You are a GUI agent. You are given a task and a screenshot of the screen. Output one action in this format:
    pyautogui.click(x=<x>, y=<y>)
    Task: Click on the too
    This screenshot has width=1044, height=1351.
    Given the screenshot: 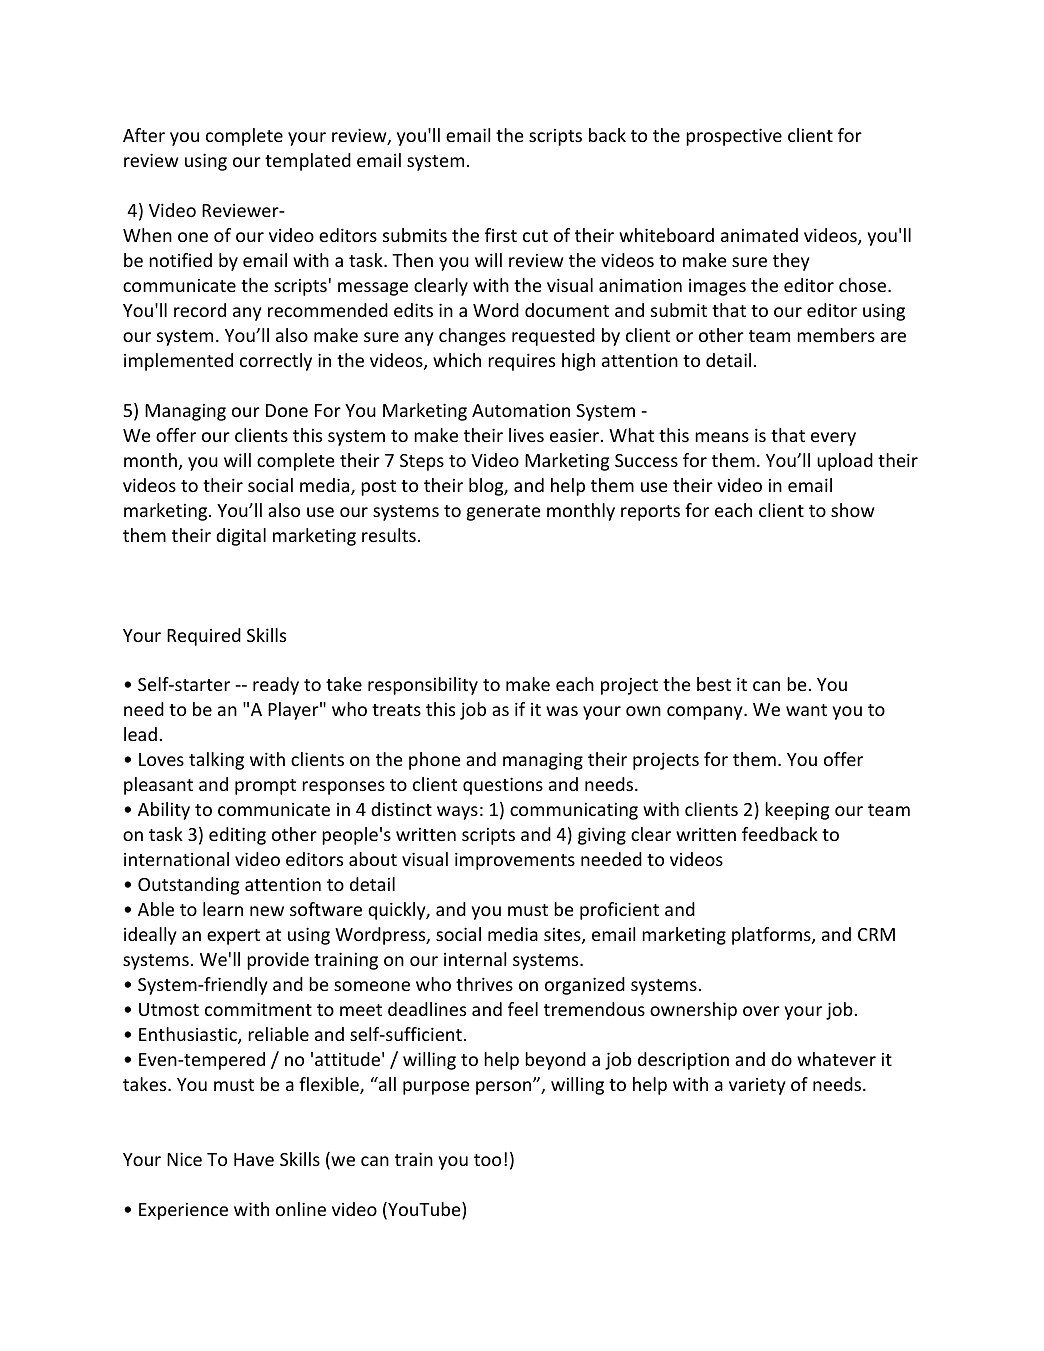 What is the action you would take?
    pyautogui.click(x=487, y=1160)
